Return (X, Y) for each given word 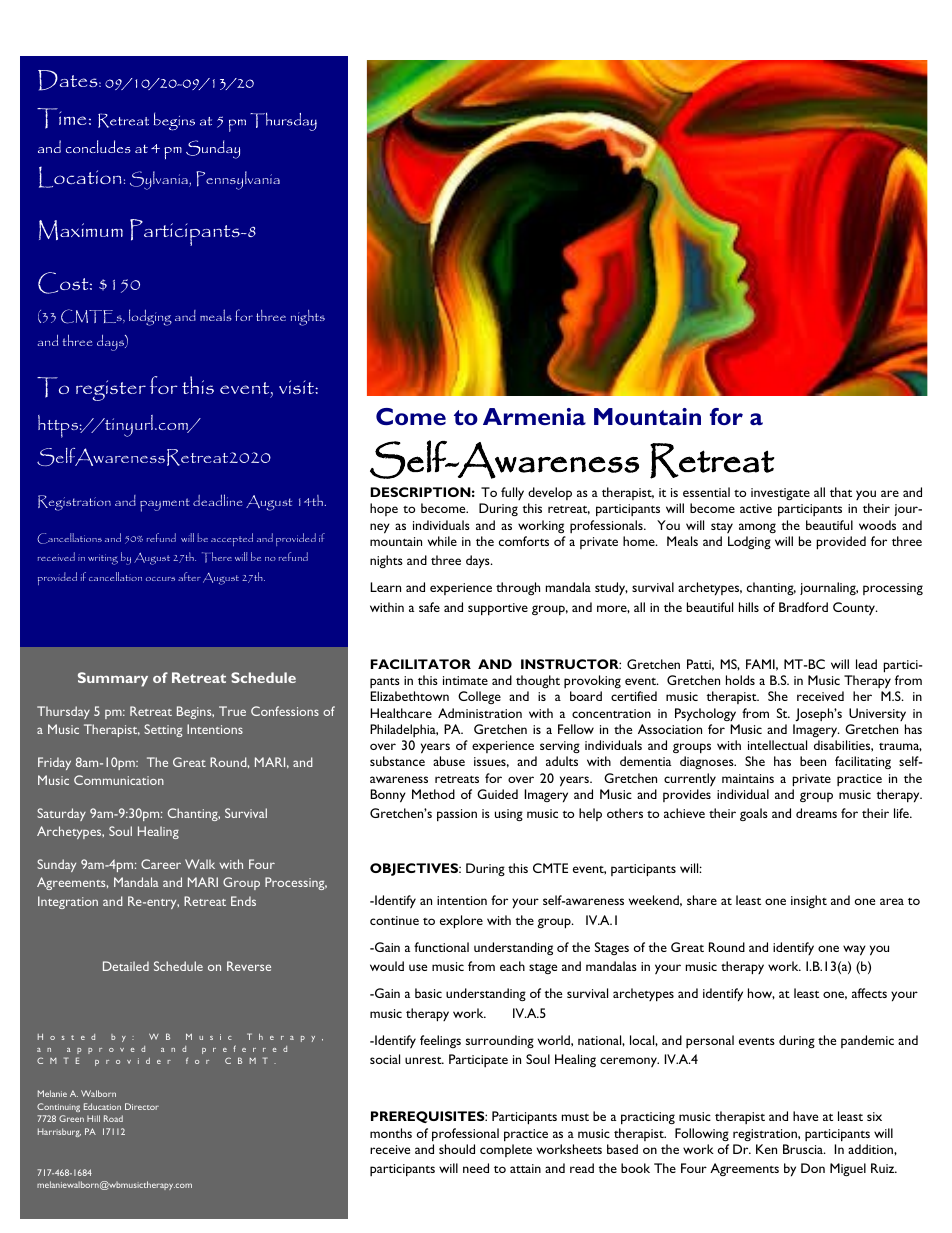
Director (142, 1106)
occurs (160, 579)
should (457, 1149)
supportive (498, 609)
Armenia (534, 416)
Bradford (803, 607)
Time (61, 118)
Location (80, 177)
